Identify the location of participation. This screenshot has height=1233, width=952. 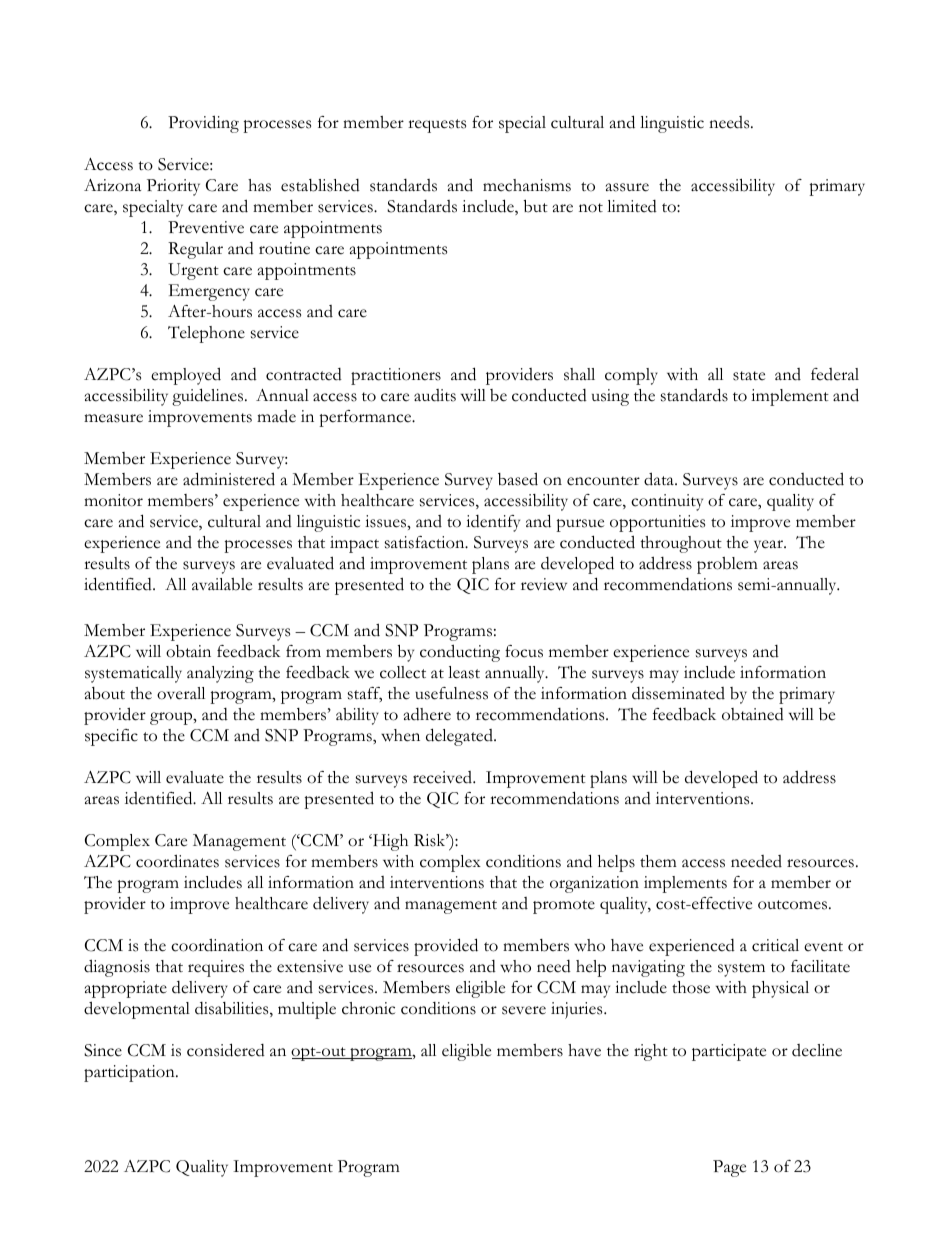
(130, 1073).
